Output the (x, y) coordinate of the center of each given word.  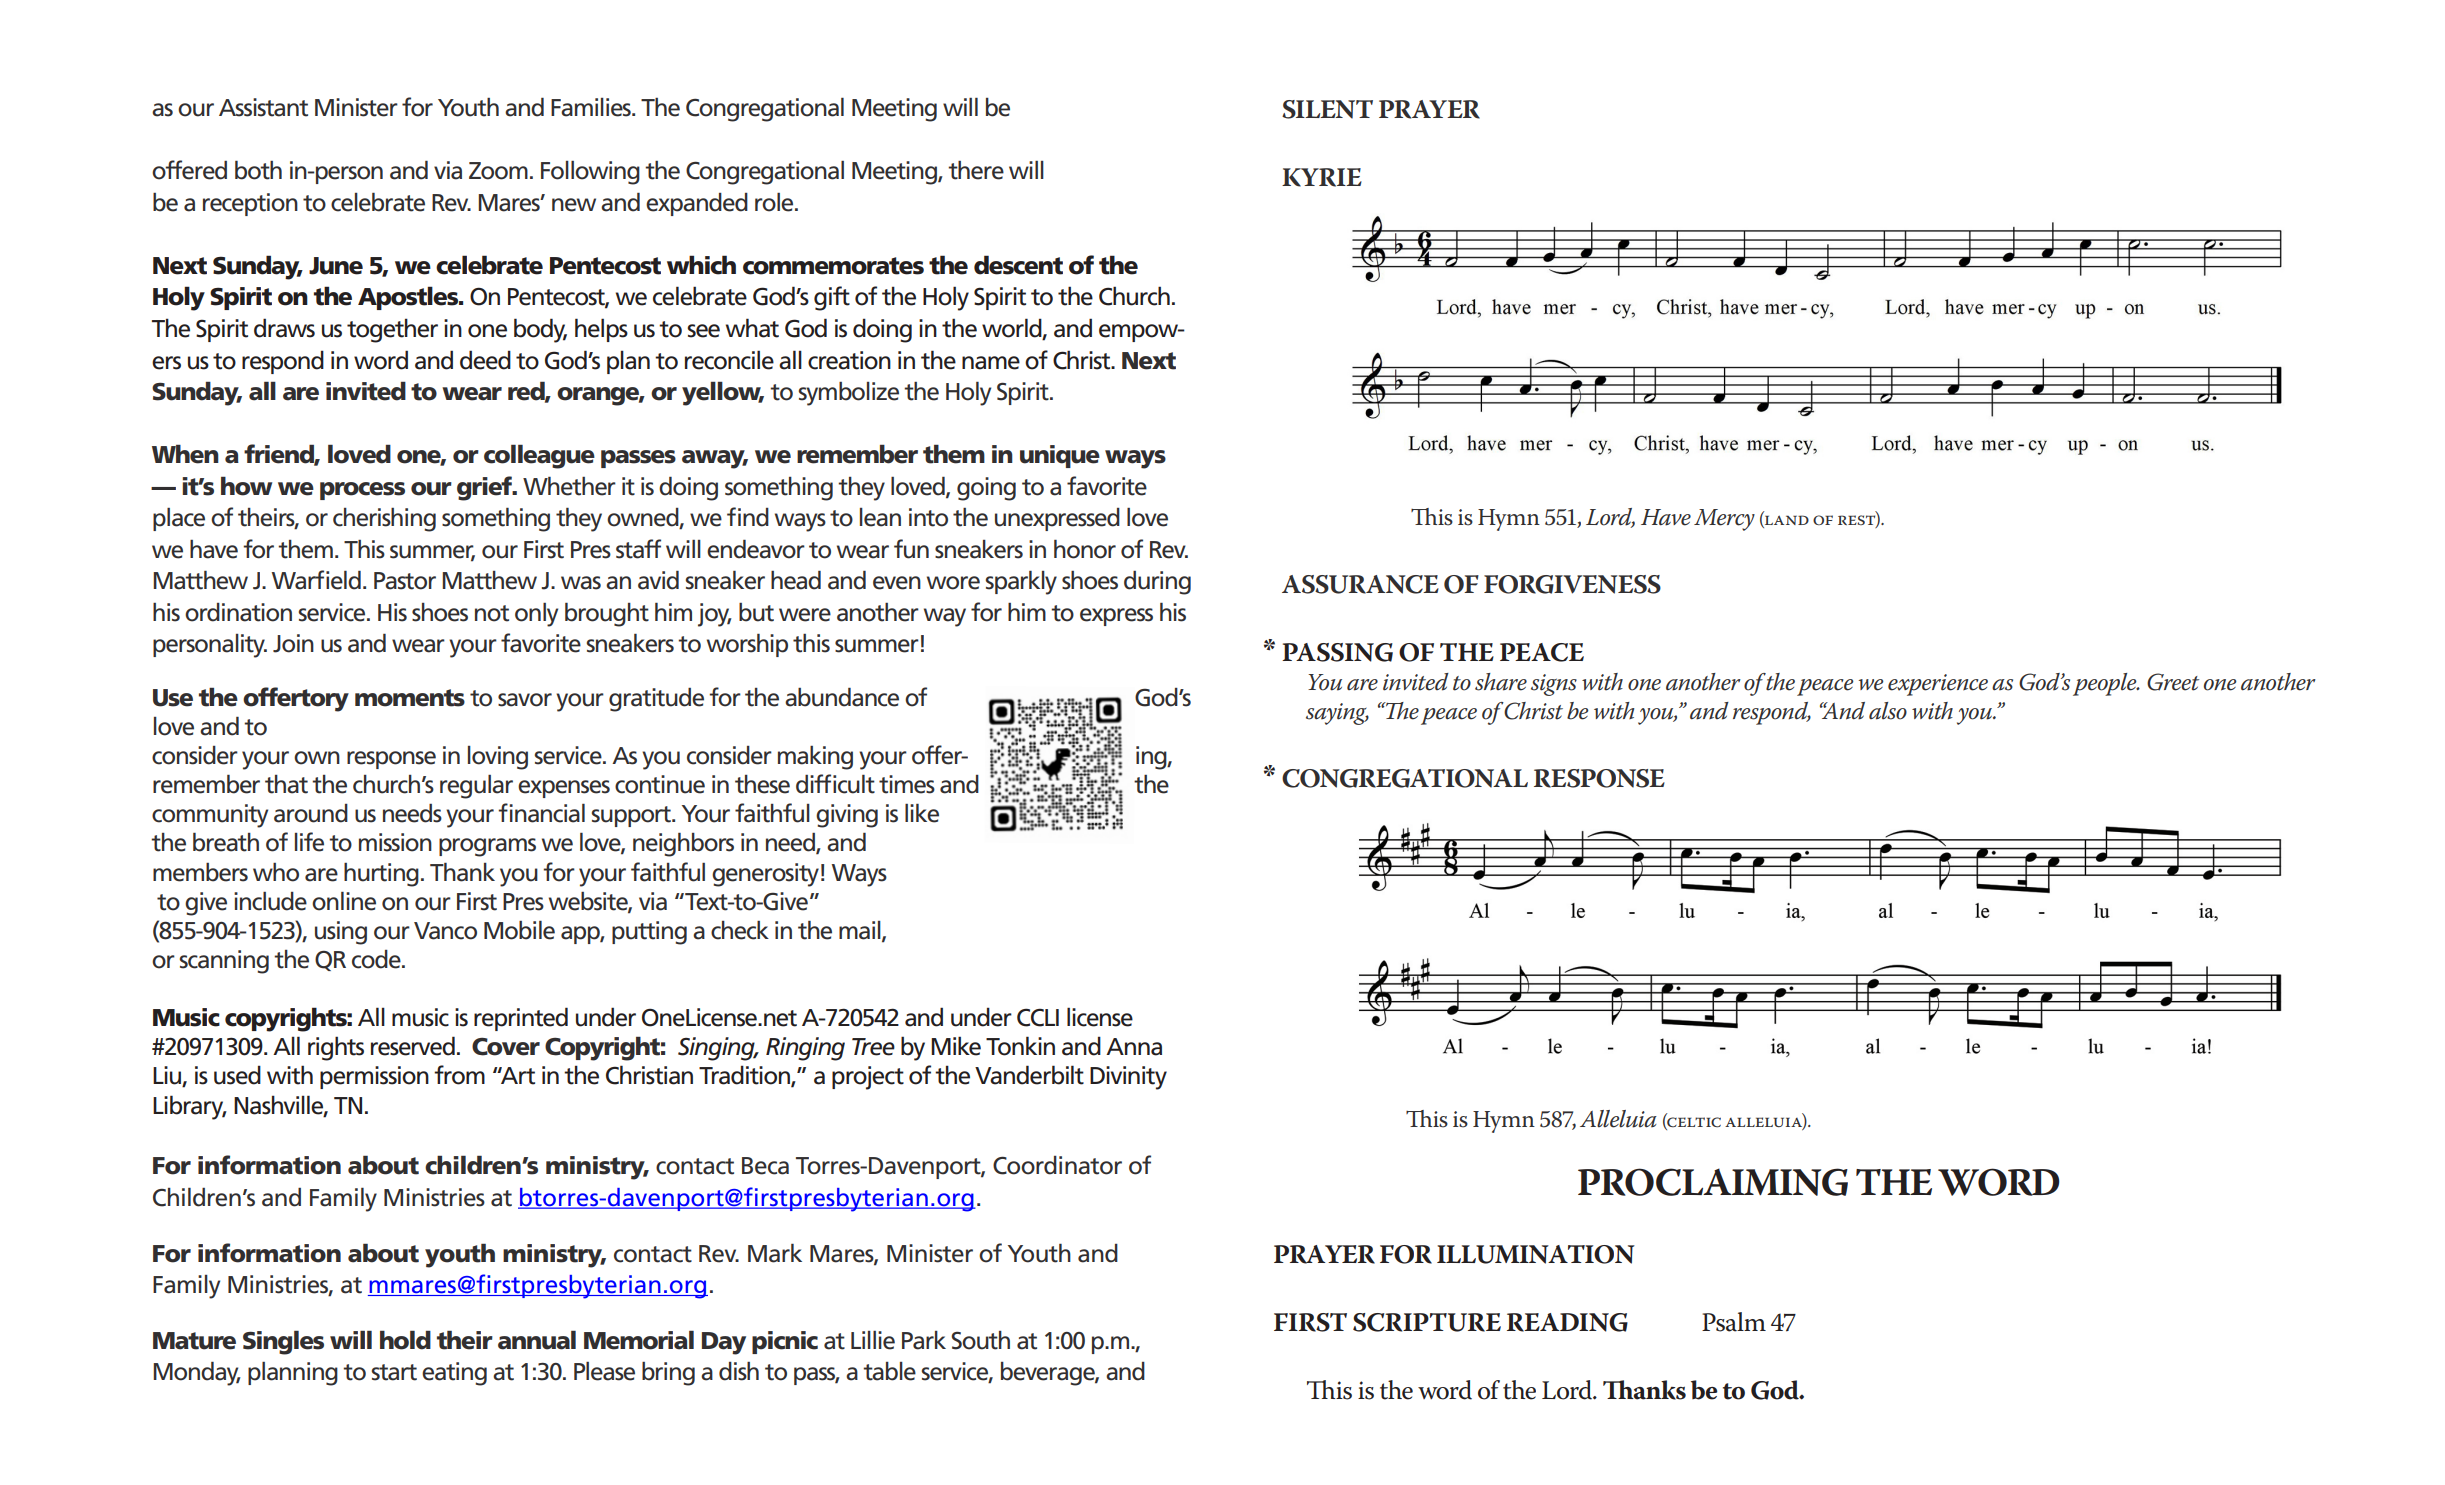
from (459, 1075)
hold (405, 1340)
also (1888, 711)
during (1157, 583)
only (536, 615)
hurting (381, 875)
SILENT (1327, 109)
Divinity (1128, 1078)
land (1786, 521)
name (991, 363)
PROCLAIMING (1713, 1182)
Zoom (498, 171)
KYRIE (1322, 177)
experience (1938, 685)
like (922, 813)
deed (485, 360)
